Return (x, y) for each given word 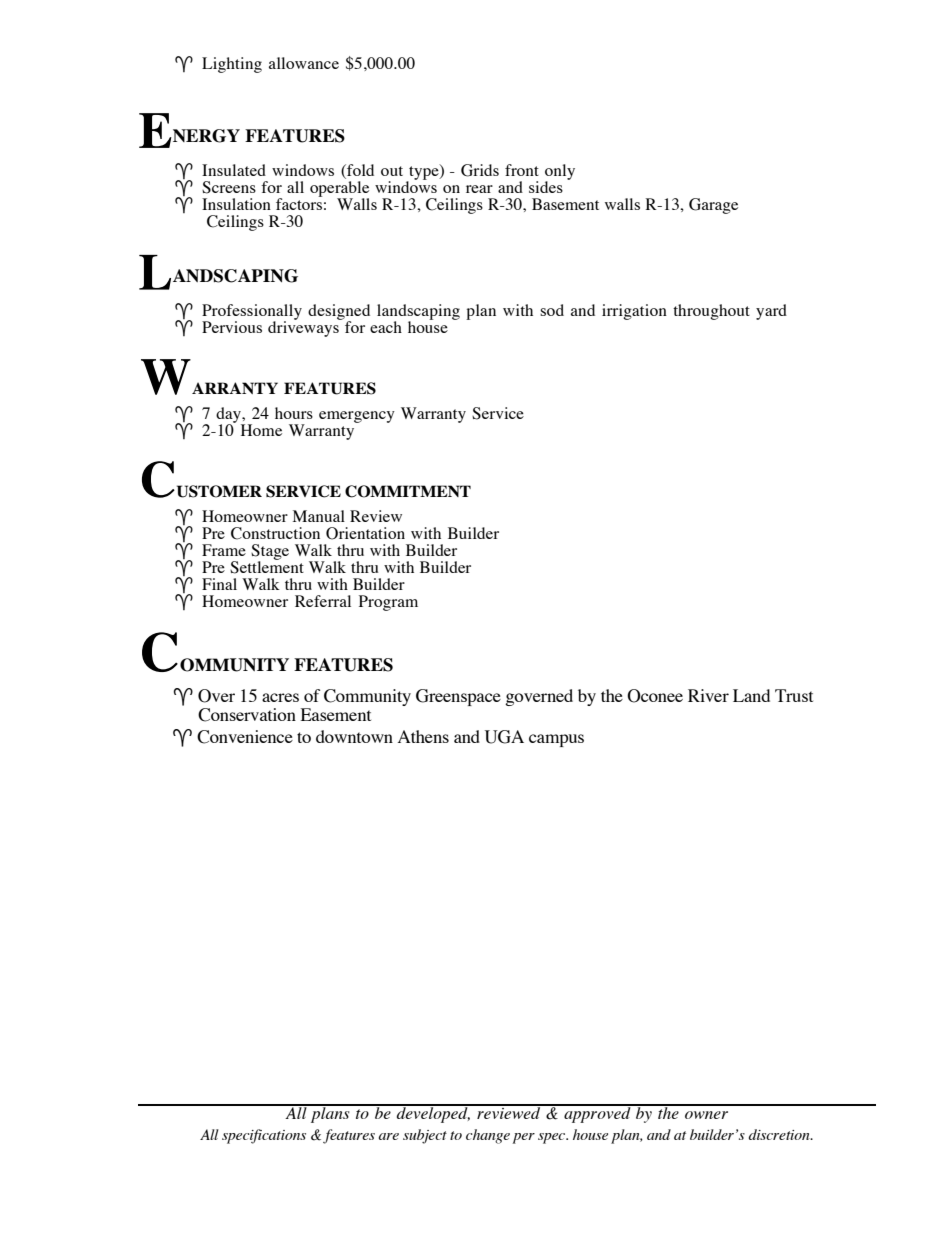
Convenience (245, 737)
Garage (713, 206)
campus (556, 740)
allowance (304, 63)
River (708, 695)
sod (552, 310)
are (389, 1136)
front (522, 170)
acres (280, 697)
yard (771, 312)
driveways (304, 328)
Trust (794, 695)
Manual (319, 516)
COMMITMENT (408, 491)
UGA (504, 737)
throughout (711, 312)
